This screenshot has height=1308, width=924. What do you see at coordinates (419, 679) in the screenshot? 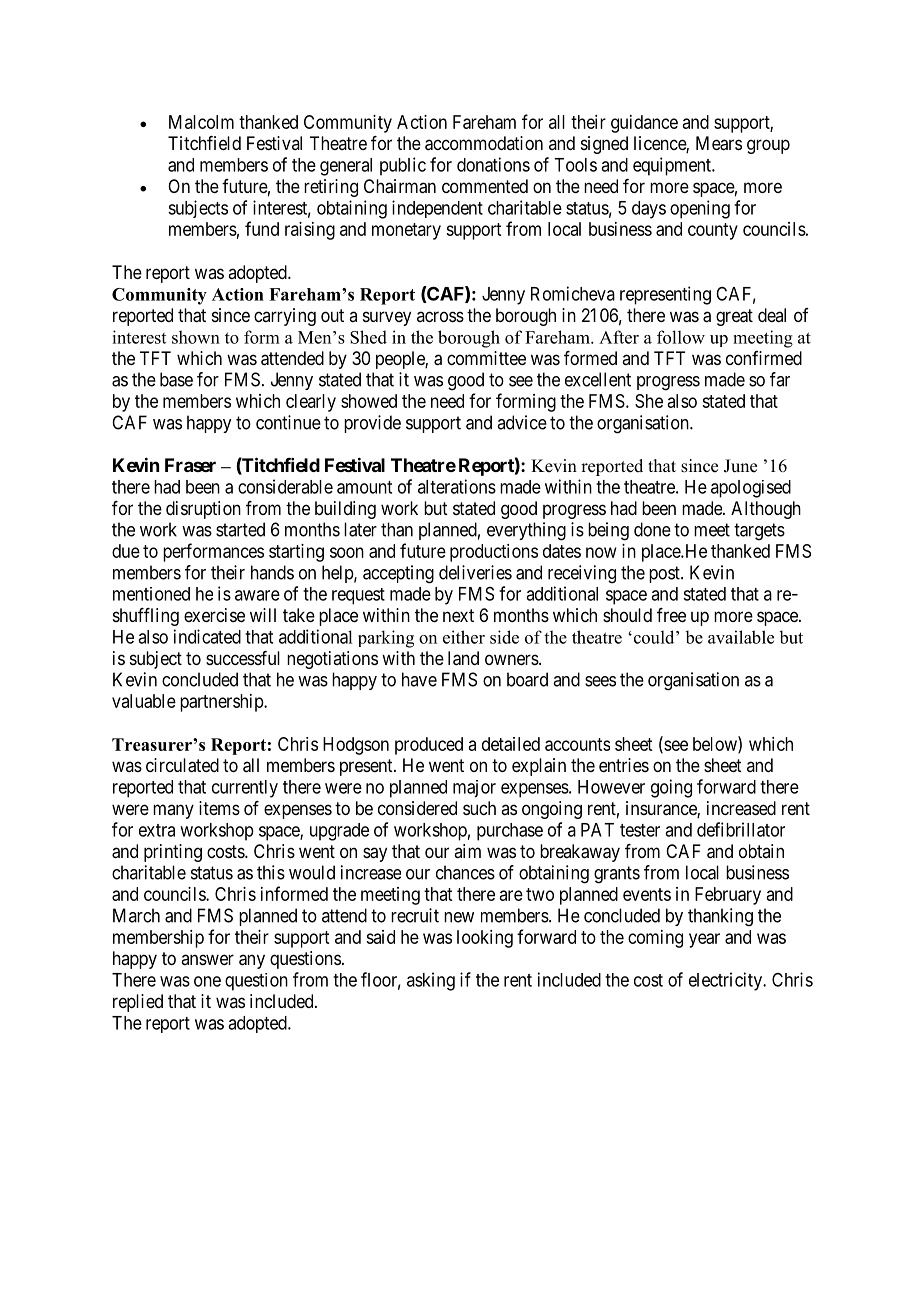
I see `have` at bounding box center [419, 679].
